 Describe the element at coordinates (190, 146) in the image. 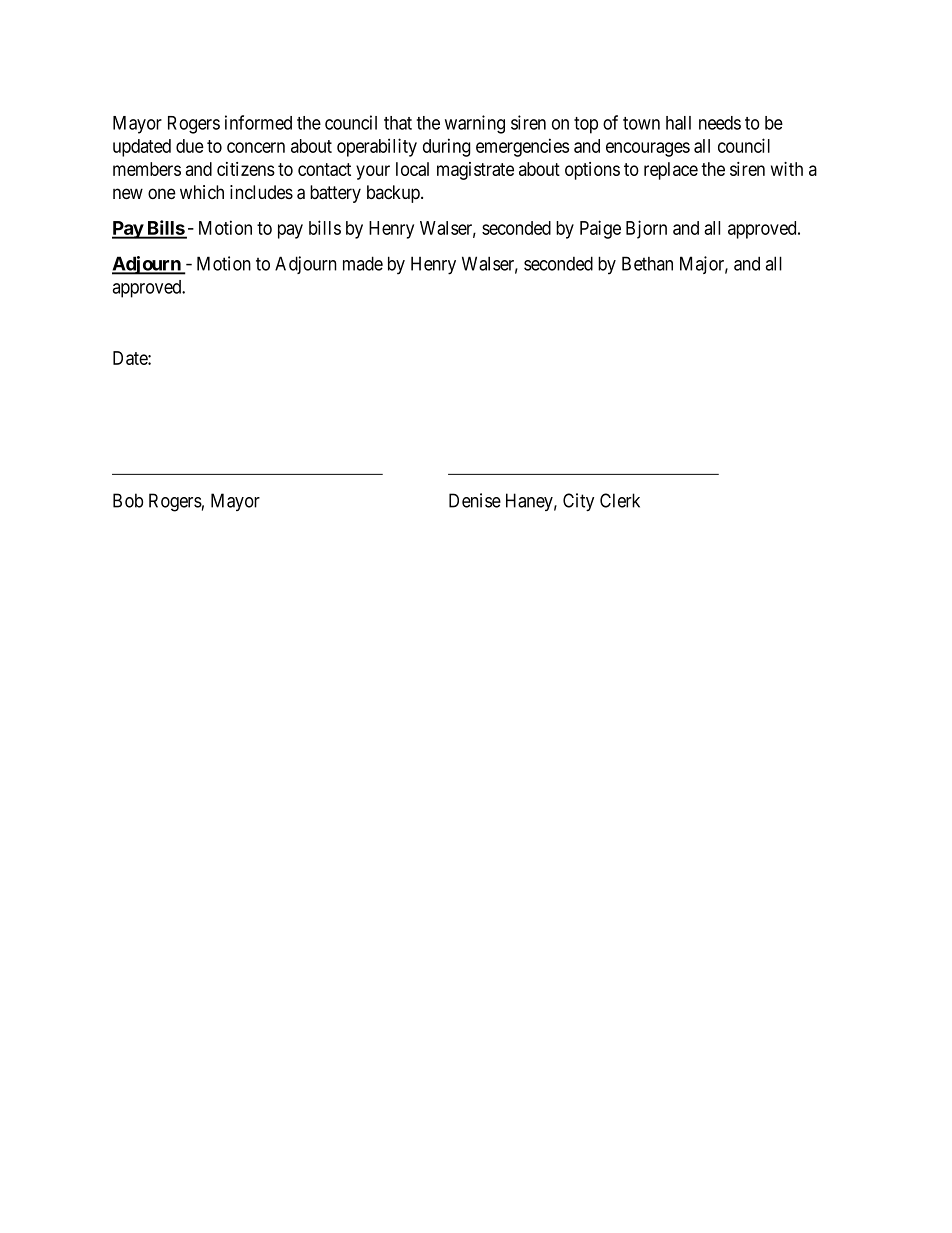

I see `due` at that location.
